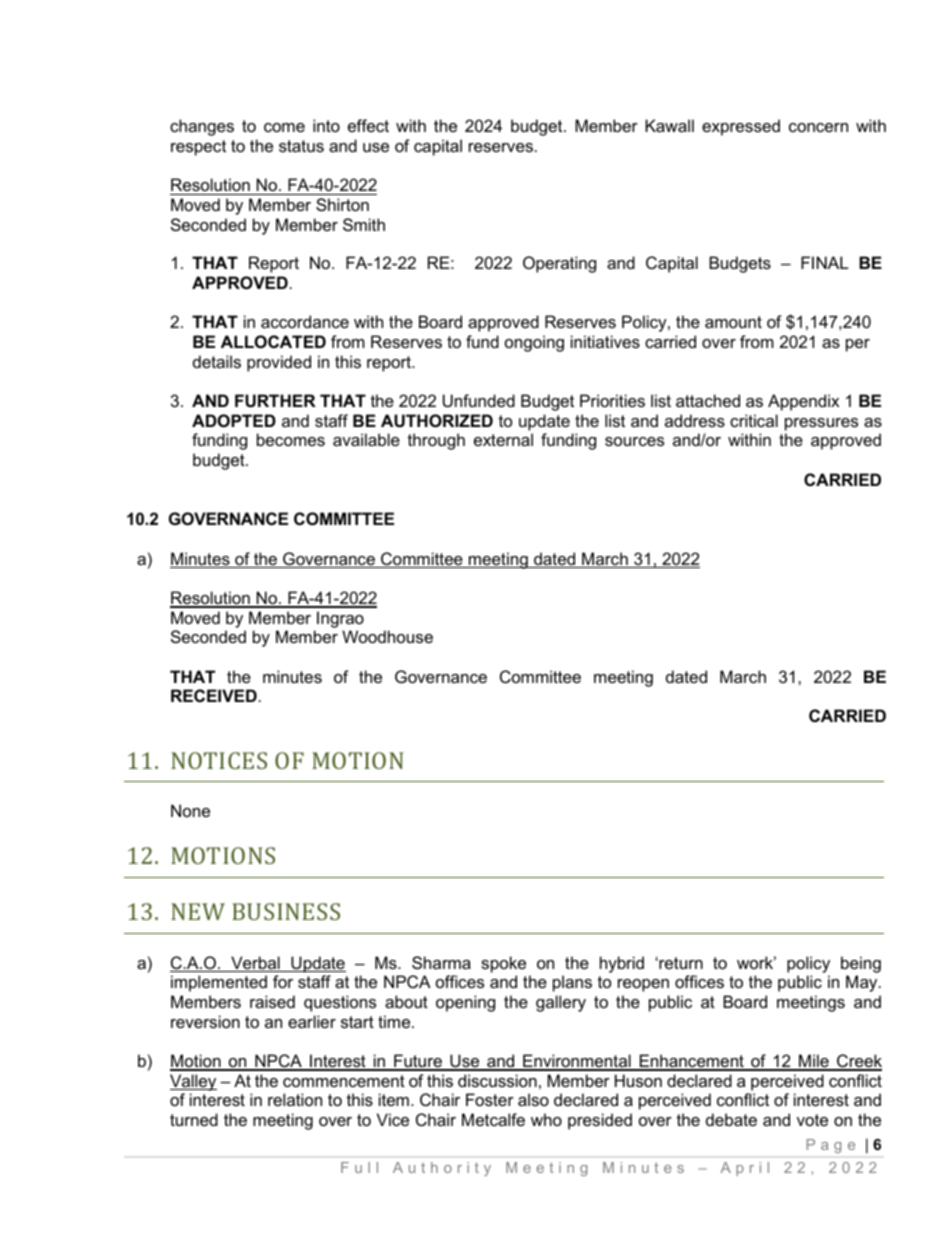 The width and height of the screenshot is (952, 1233). What do you see at coordinates (214, 695) in the screenshot?
I see `RECEIVED` at bounding box center [214, 695].
